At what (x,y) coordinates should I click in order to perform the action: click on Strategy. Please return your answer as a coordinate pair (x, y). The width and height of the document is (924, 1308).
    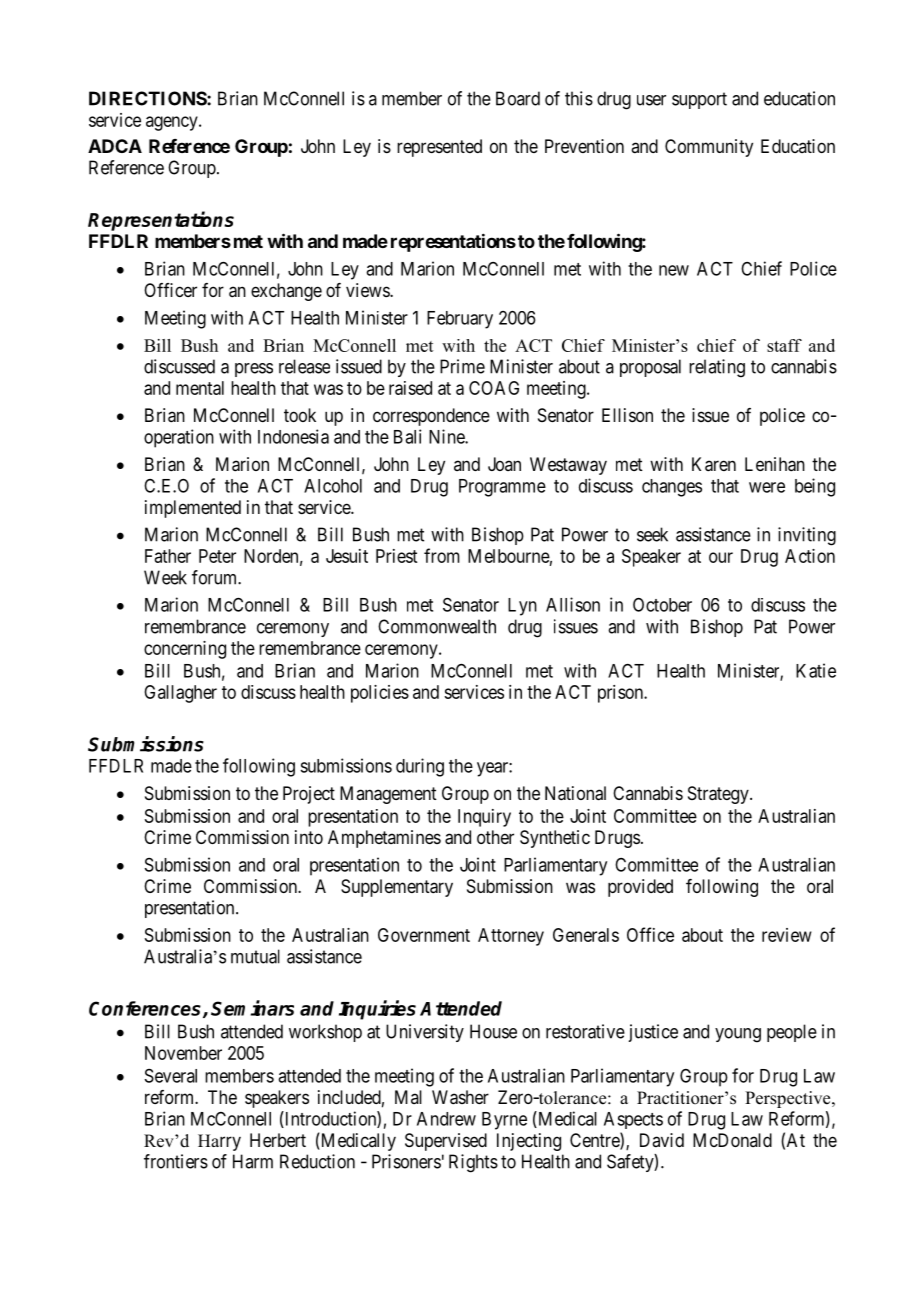
    Looking at the image, I should click on (719, 795).
